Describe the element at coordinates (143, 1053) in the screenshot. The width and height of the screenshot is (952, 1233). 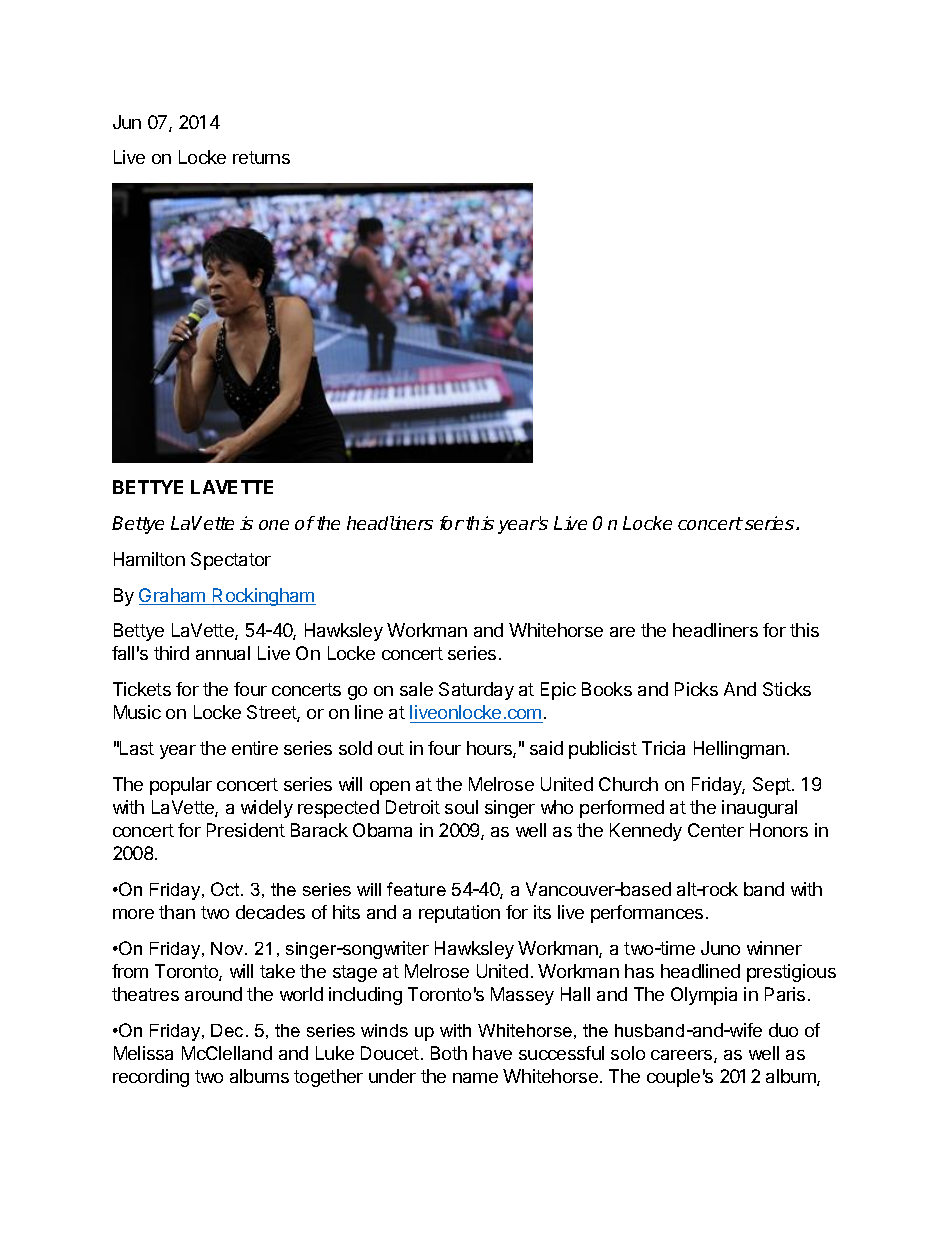
I see `Melissa` at that location.
